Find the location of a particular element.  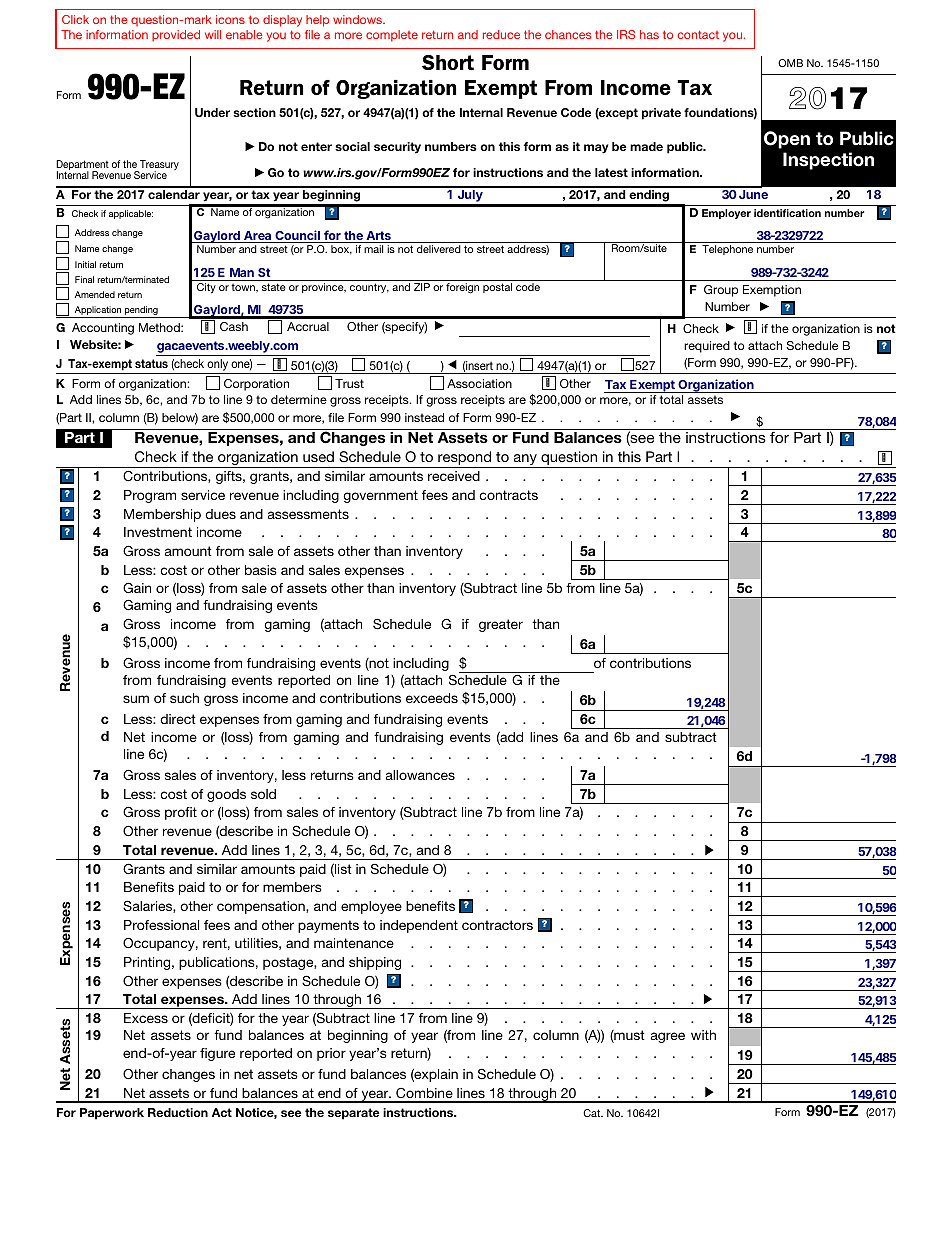

exceeds is located at coordinates (432, 698).
